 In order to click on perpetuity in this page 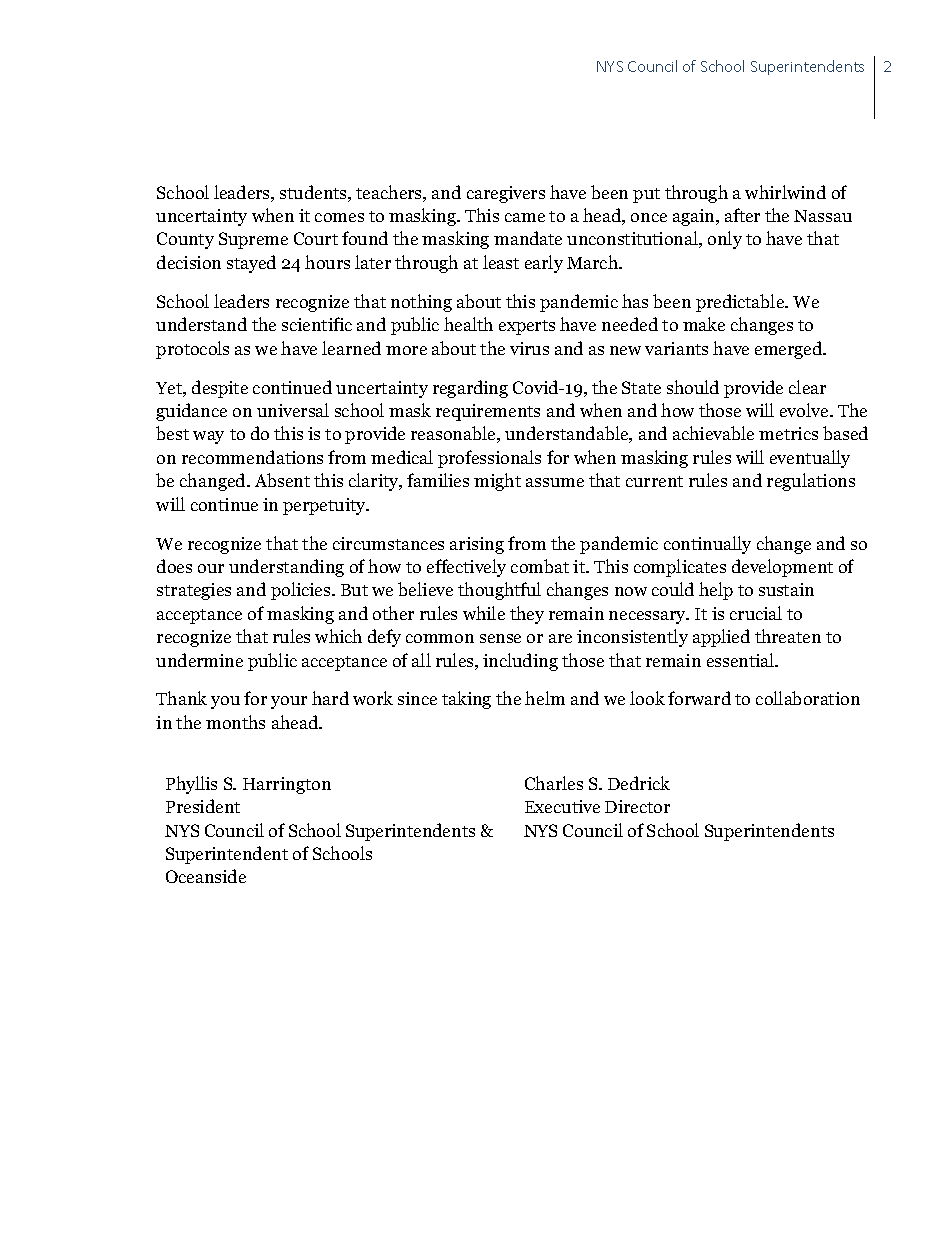, I will do `click(325, 506)`.
